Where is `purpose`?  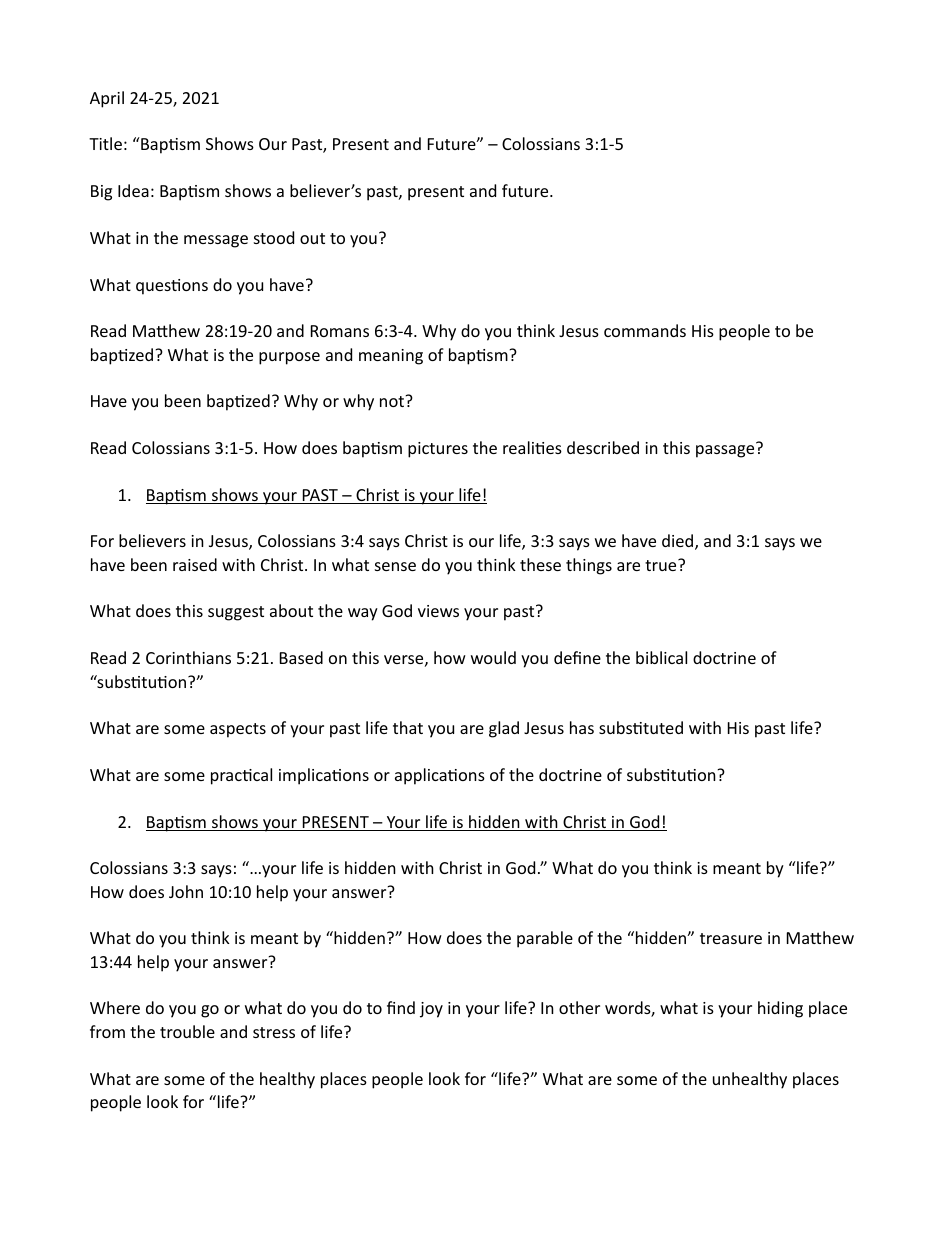 purpose is located at coordinates (289, 358).
